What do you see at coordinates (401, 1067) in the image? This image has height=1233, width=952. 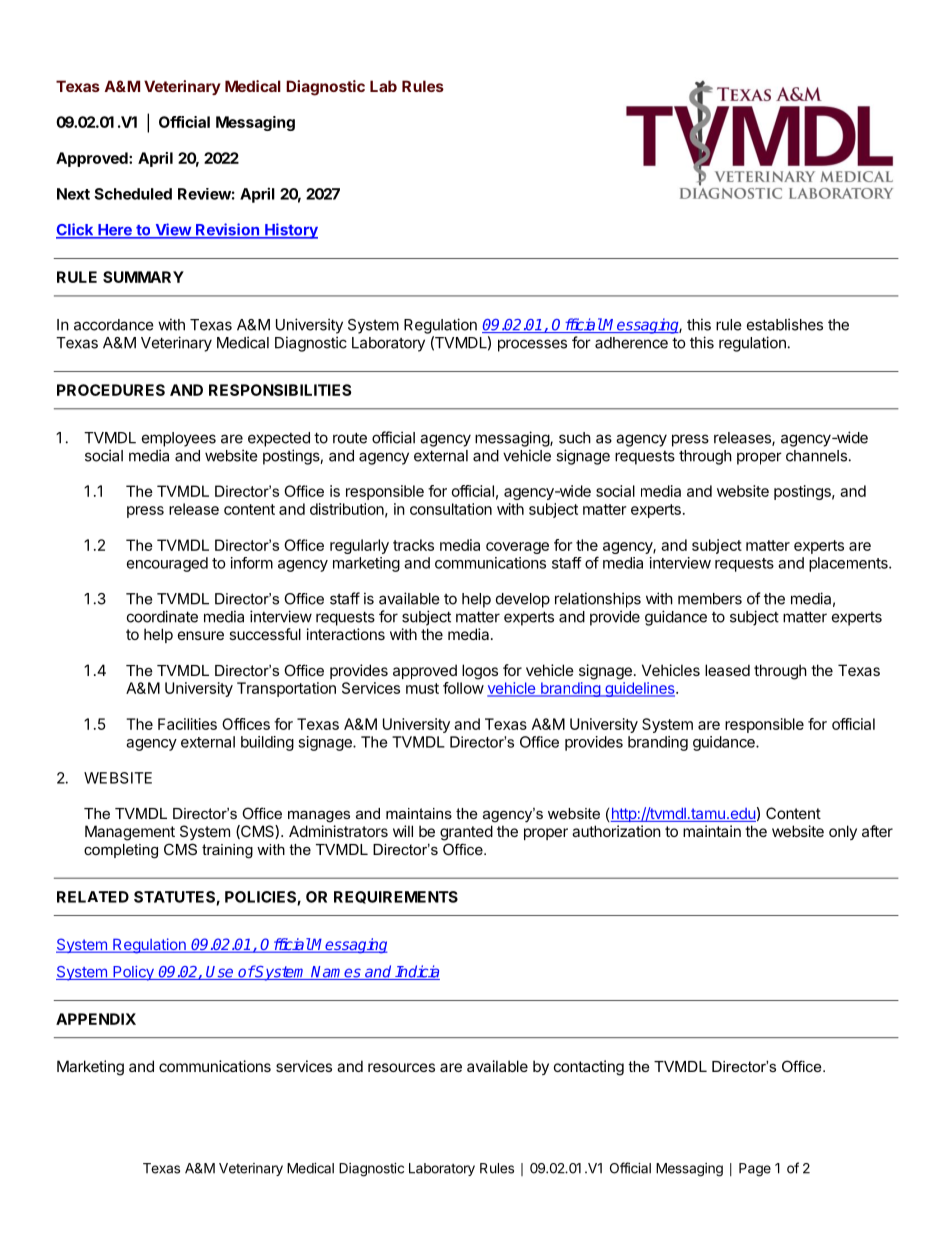 I see `resources` at bounding box center [401, 1067].
